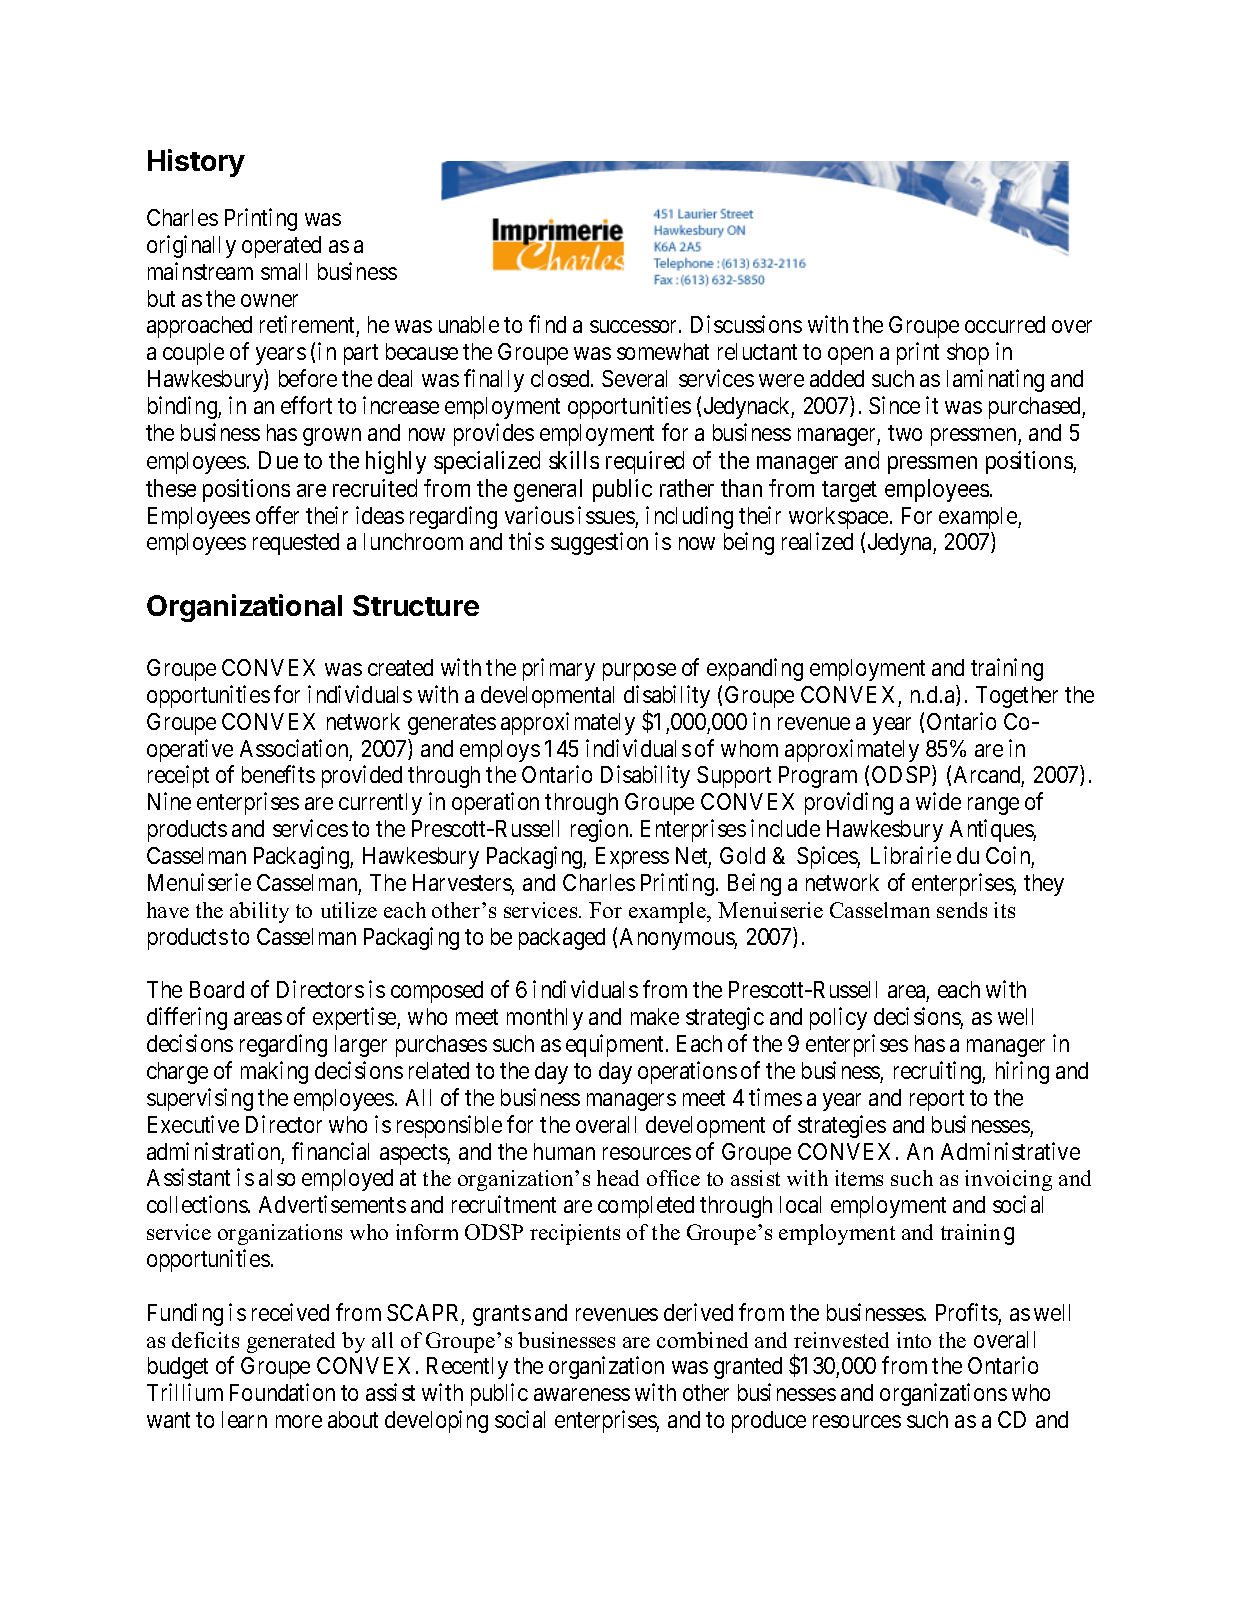  I want to click on benefits, so click(278, 774).
